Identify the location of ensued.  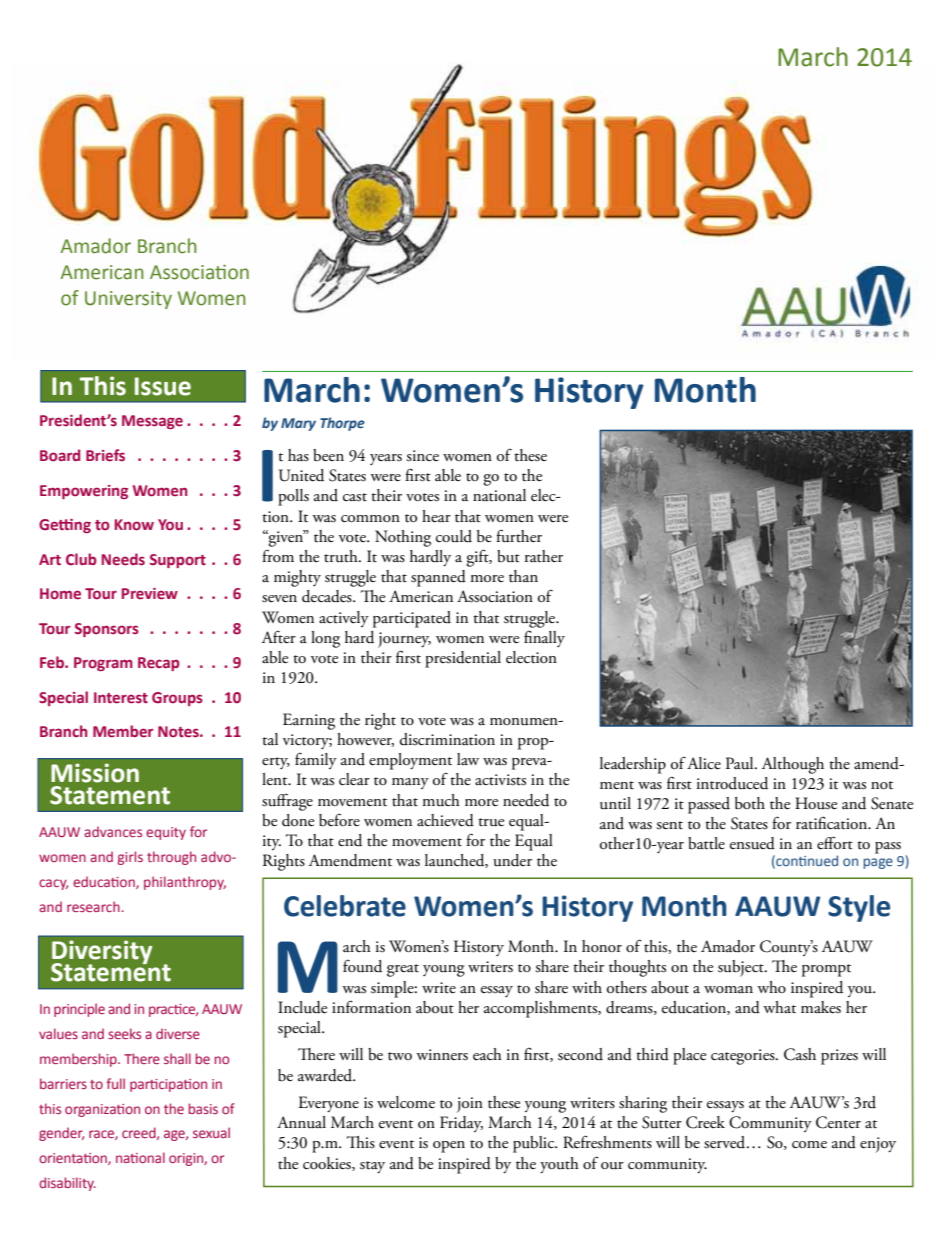
(752, 843).
